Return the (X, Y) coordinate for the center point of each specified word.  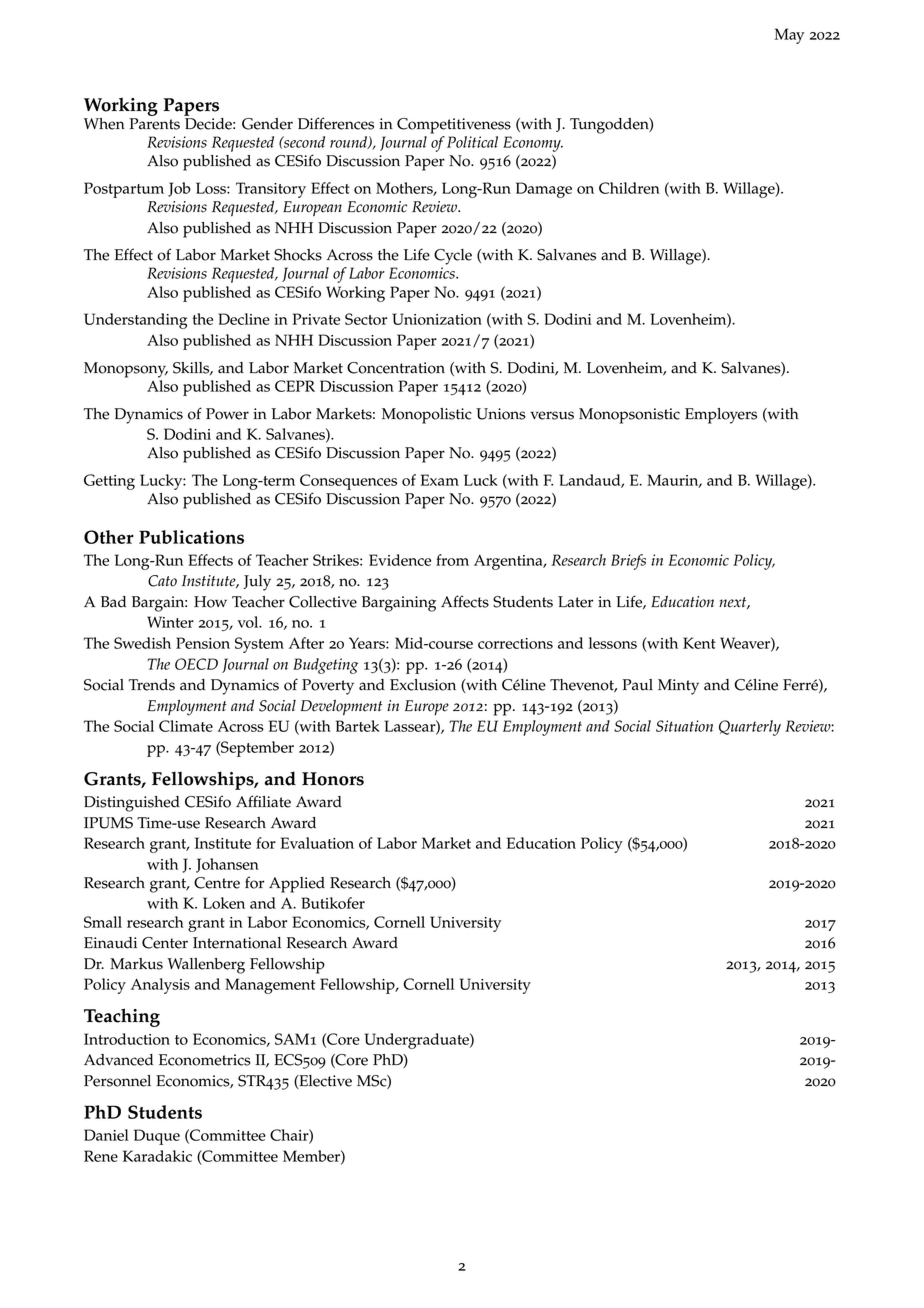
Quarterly (750, 728)
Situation (684, 726)
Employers (721, 416)
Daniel (106, 1135)
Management (270, 986)
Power (227, 414)
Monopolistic (427, 416)
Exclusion (423, 685)
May (789, 36)
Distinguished (132, 804)
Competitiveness (454, 126)
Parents (154, 124)
